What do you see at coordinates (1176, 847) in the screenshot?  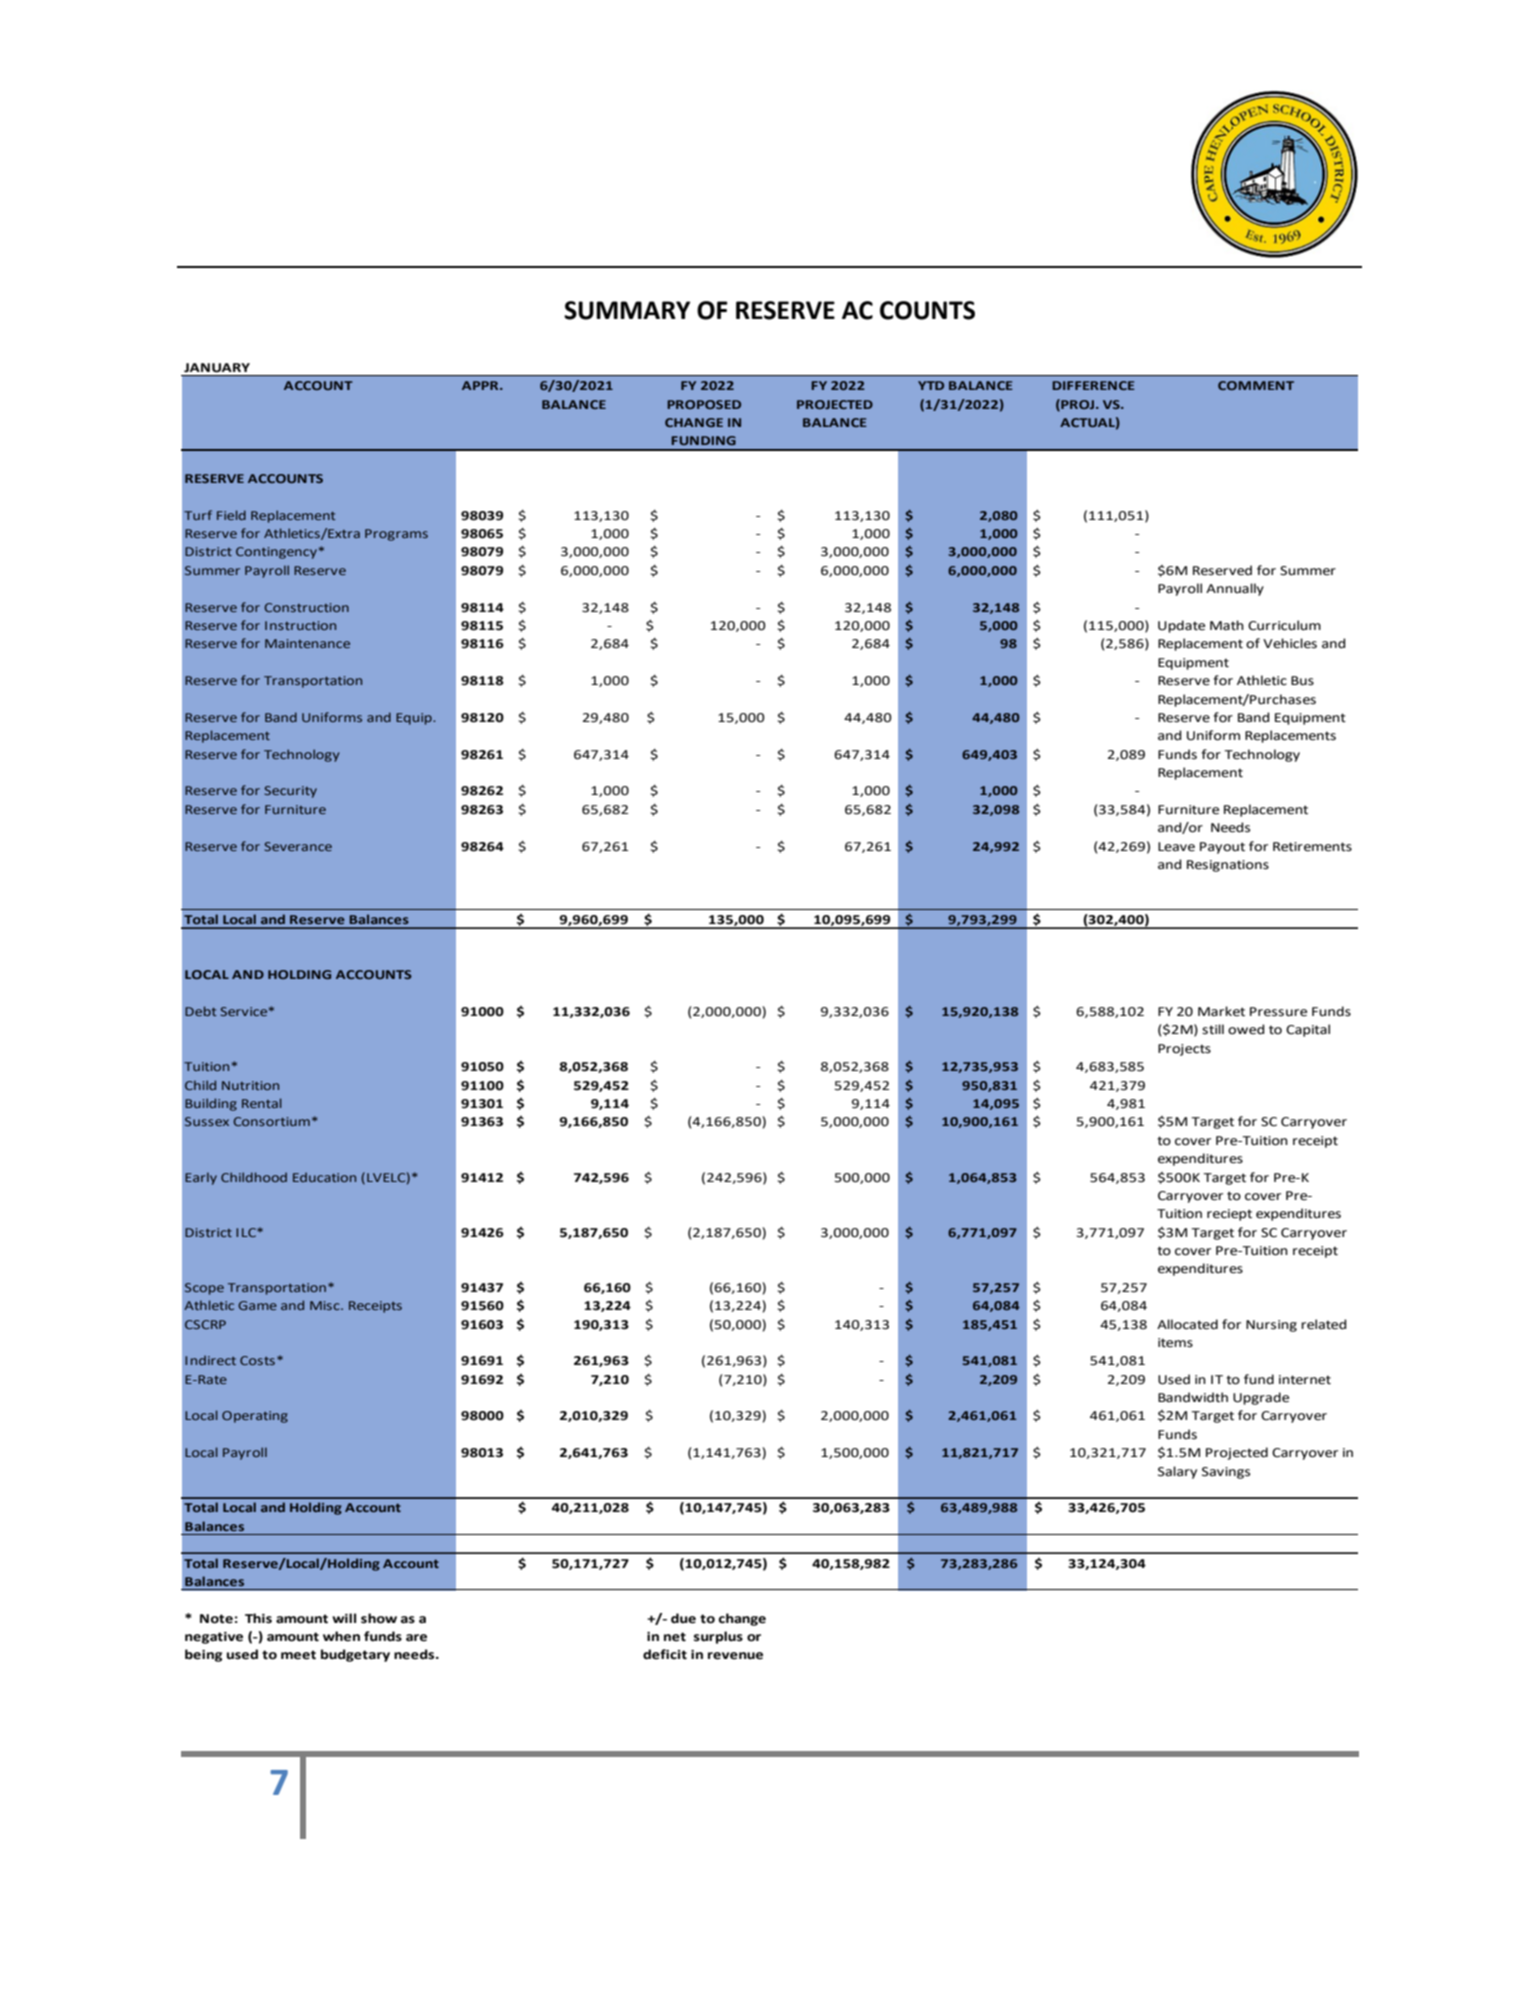 I see `Leave` at bounding box center [1176, 847].
